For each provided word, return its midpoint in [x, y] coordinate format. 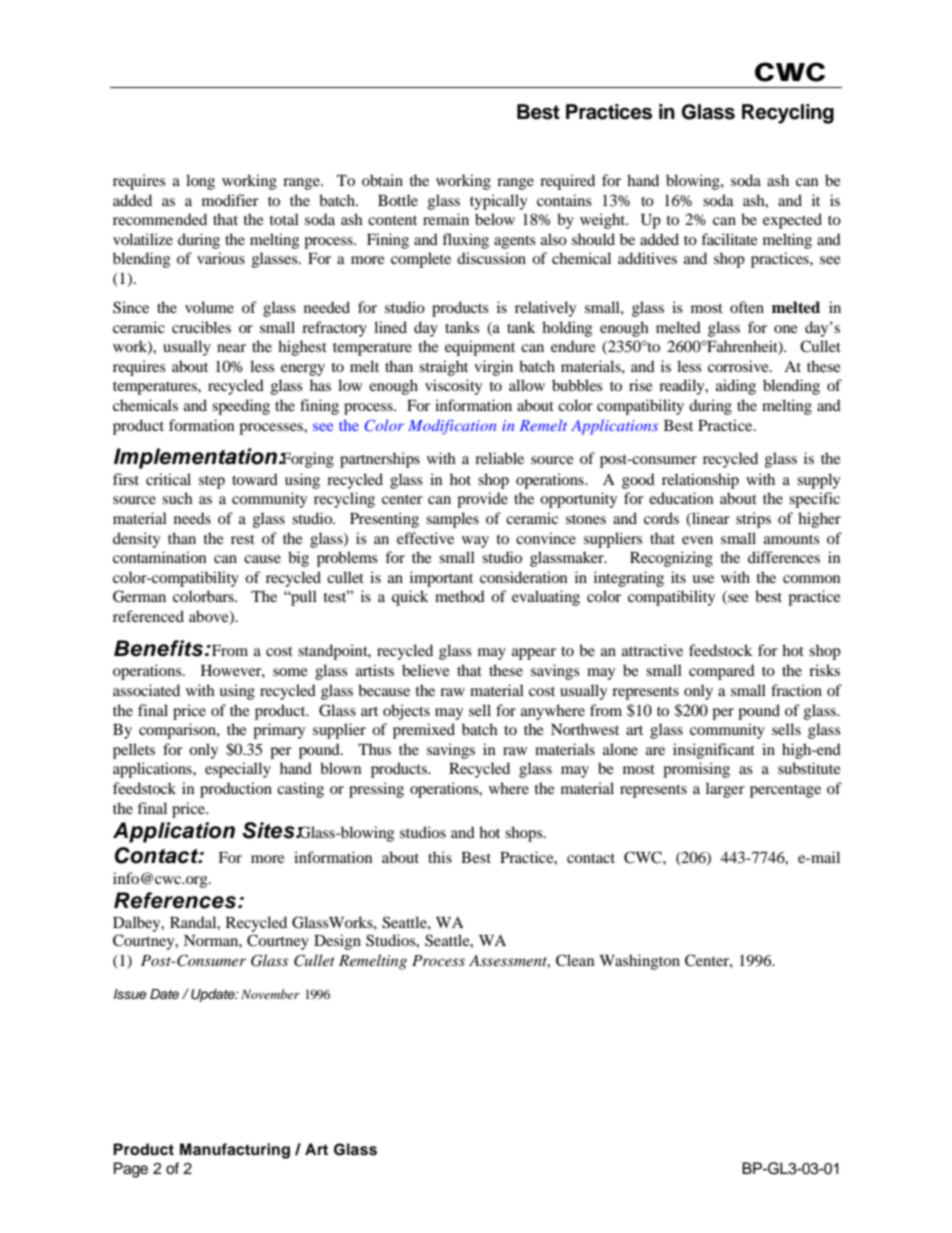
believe [426, 670]
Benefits [158, 648]
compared [722, 672]
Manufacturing [235, 1151]
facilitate [729, 239]
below [495, 219]
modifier [230, 200]
